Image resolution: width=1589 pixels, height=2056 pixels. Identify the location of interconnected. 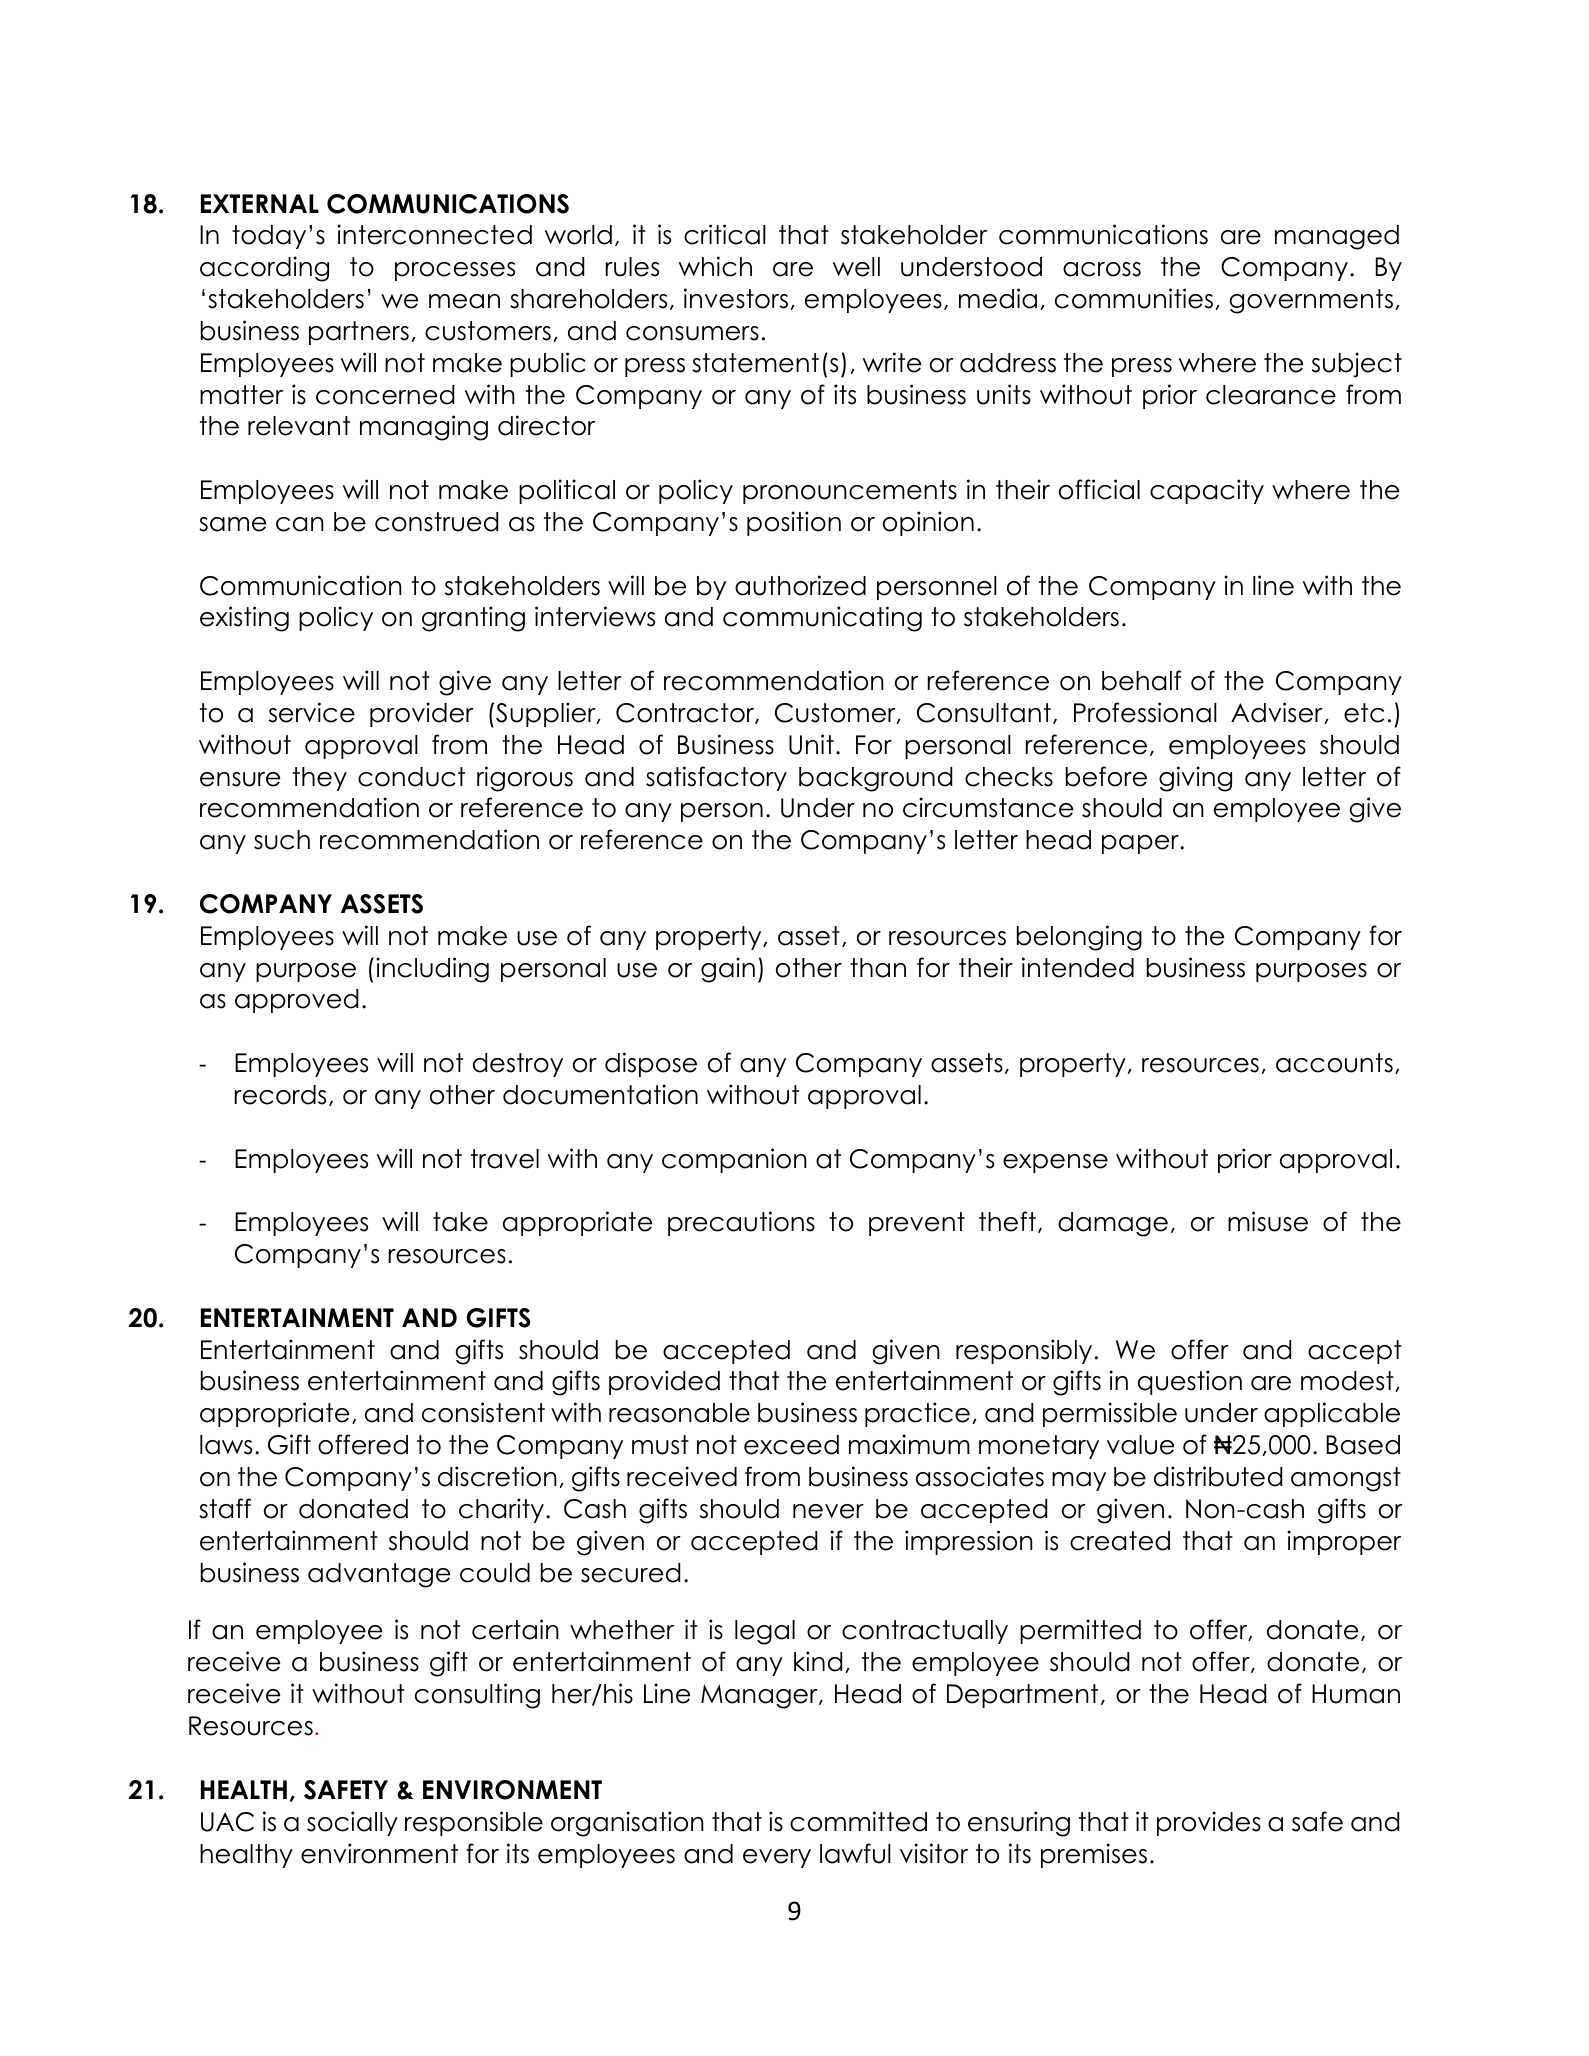
(434, 234).
